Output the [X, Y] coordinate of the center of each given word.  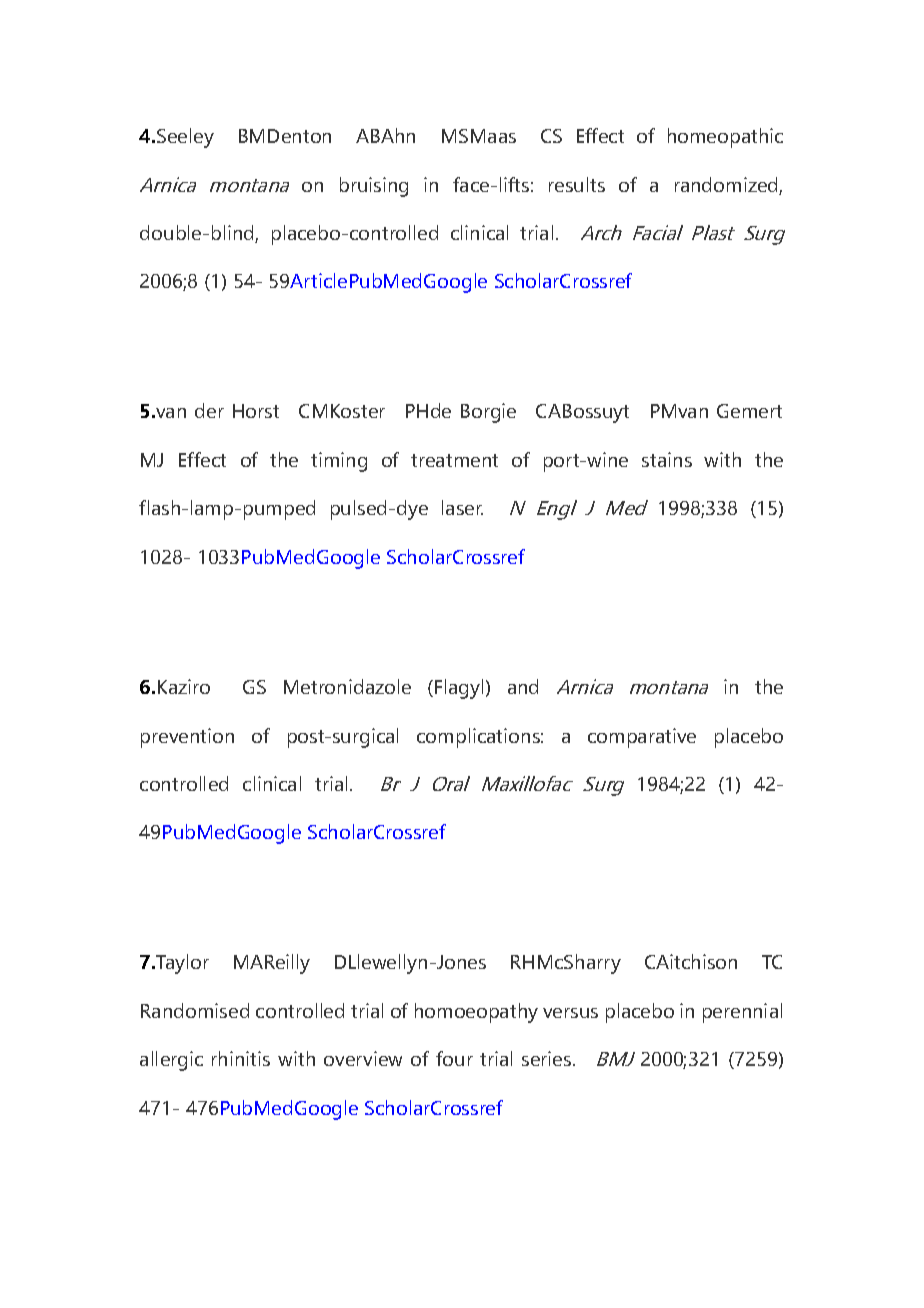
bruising [374, 187]
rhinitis [241, 1058]
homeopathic [725, 138]
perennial [742, 1013]
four [454, 1058]
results [577, 184]
